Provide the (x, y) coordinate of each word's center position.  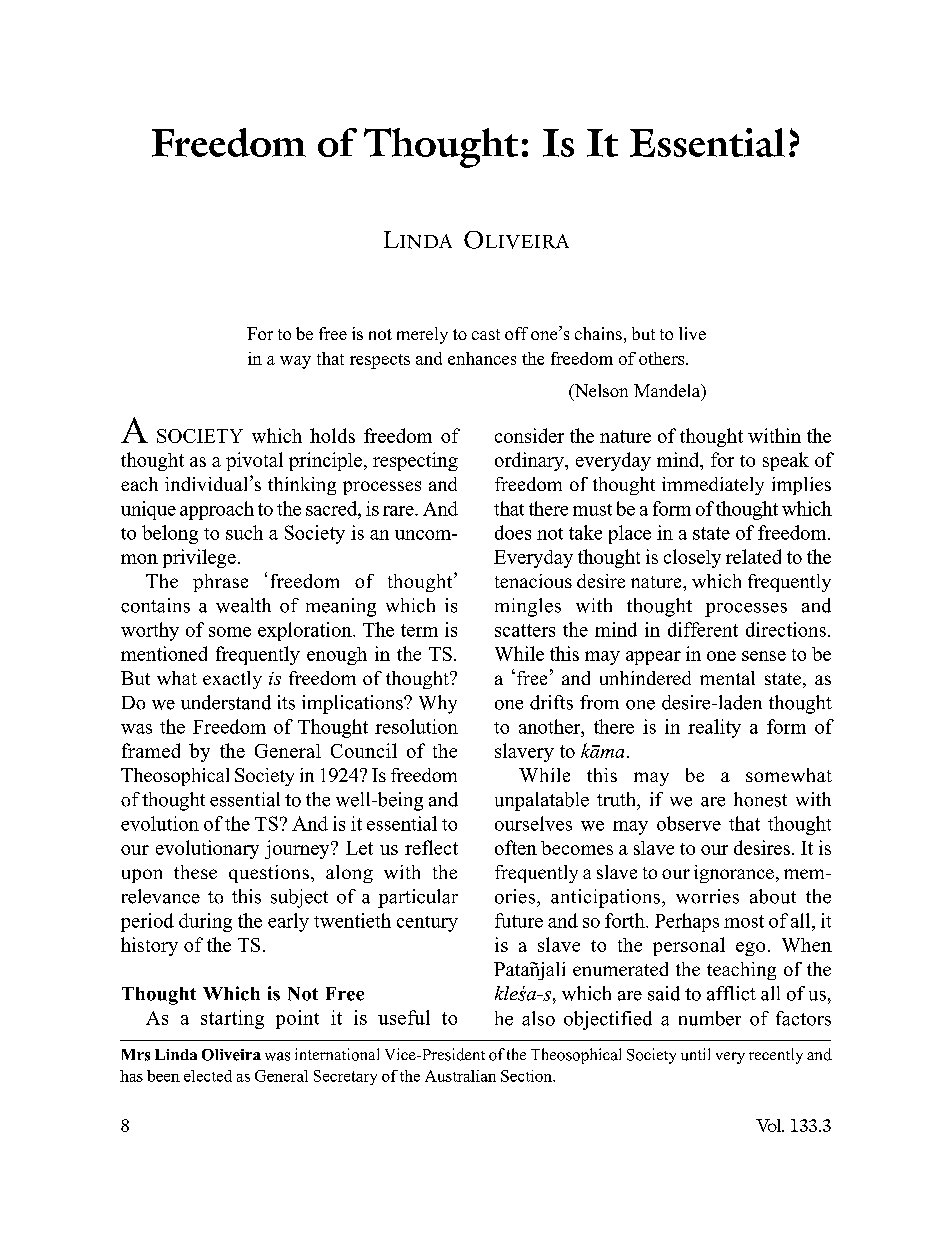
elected (208, 1076)
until (695, 1054)
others (663, 358)
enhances (482, 358)
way (295, 362)
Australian (460, 1076)
